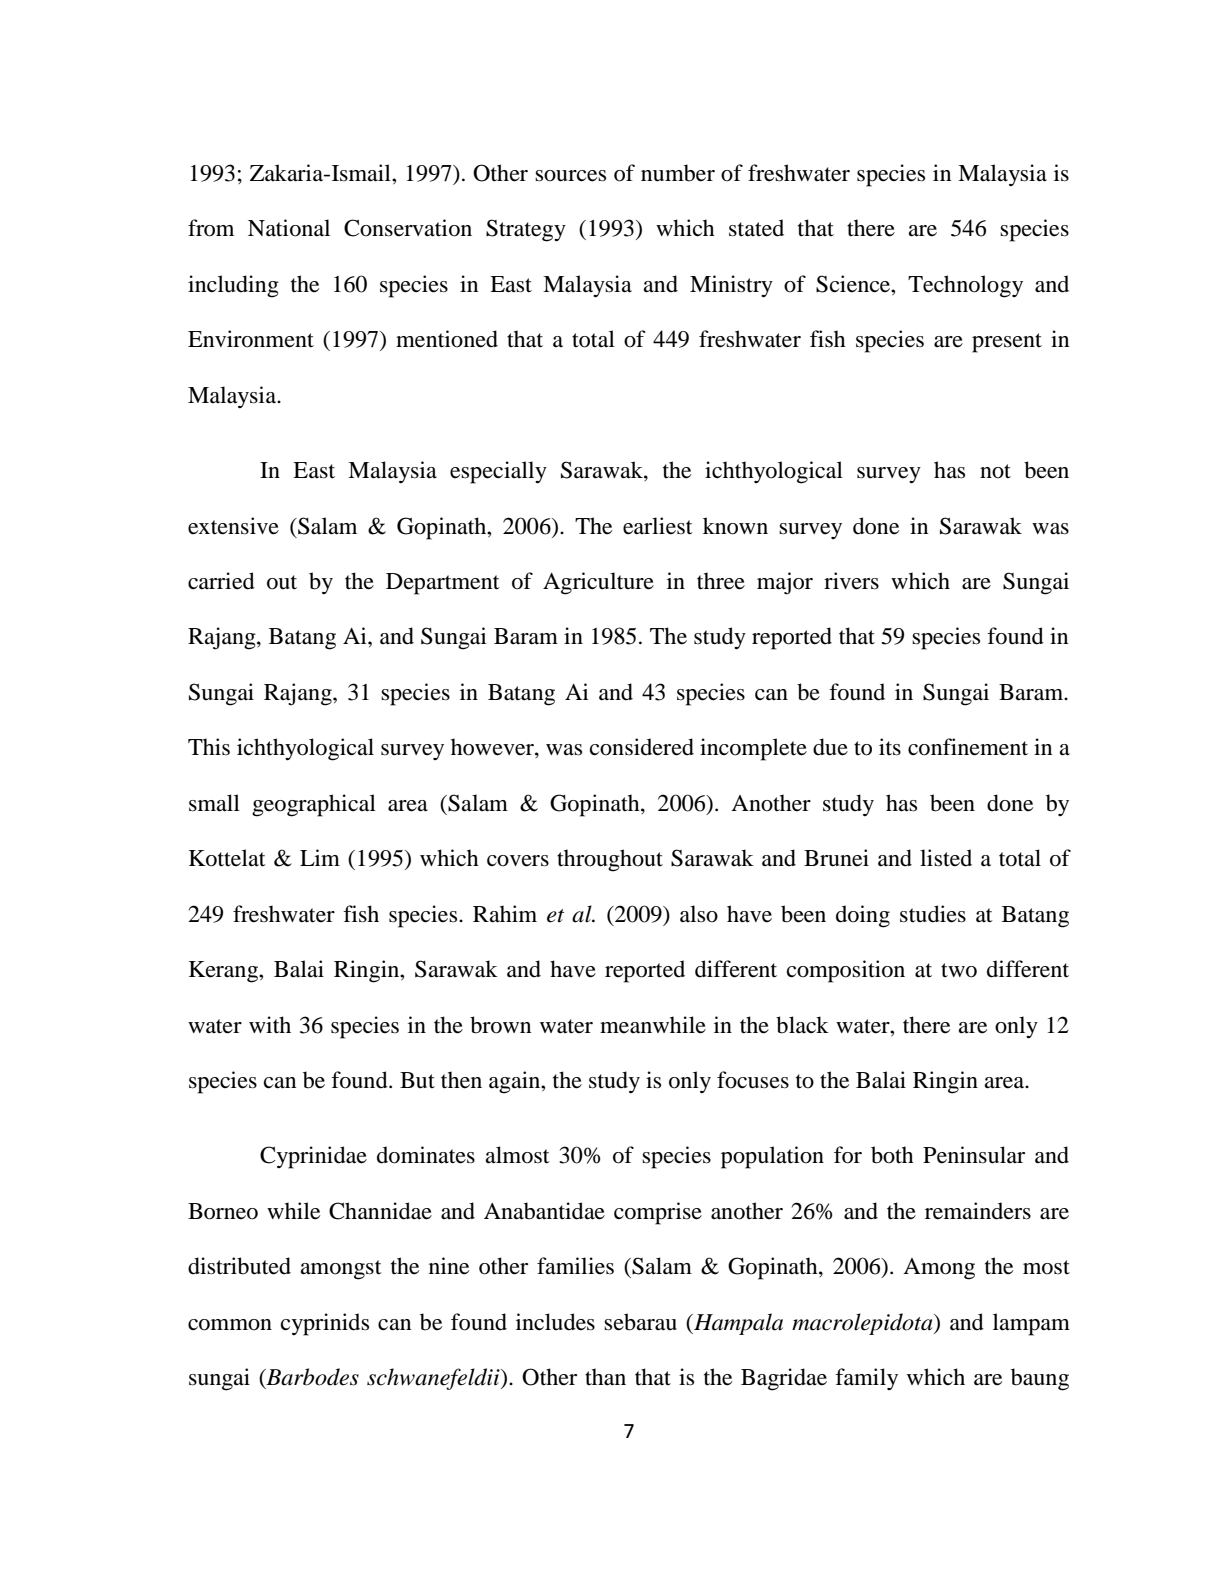 The width and height of the page is (1229, 1591). What do you see at coordinates (699, 914) in the page?
I see `also` at bounding box center [699, 914].
